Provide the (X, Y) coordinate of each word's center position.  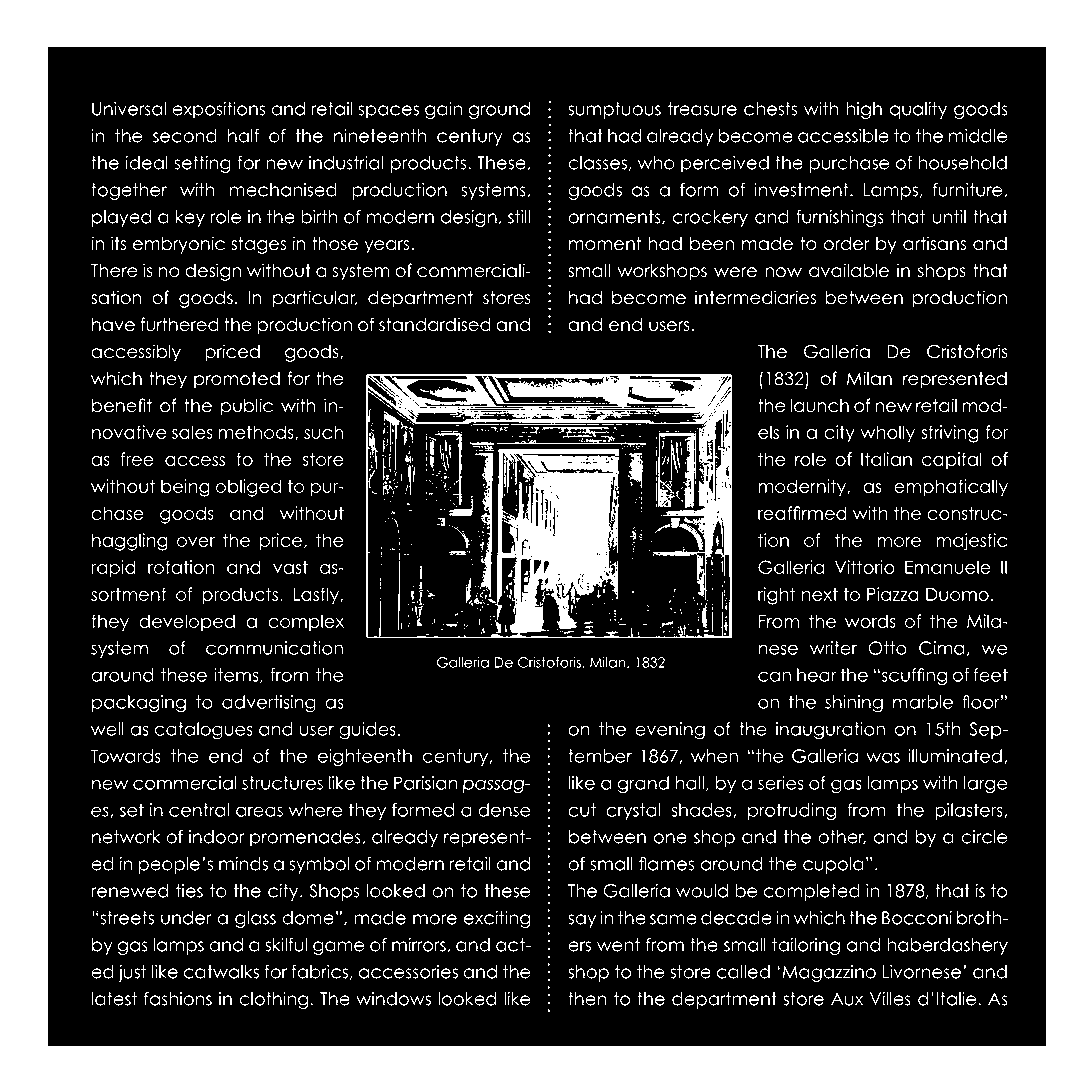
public (247, 407)
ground (499, 110)
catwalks (221, 972)
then (587, 999)
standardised (435, 324)
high (864, 110)
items (237, 675)
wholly (887, 434)
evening (670, 731)
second (185, 136)
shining (854, 704)
